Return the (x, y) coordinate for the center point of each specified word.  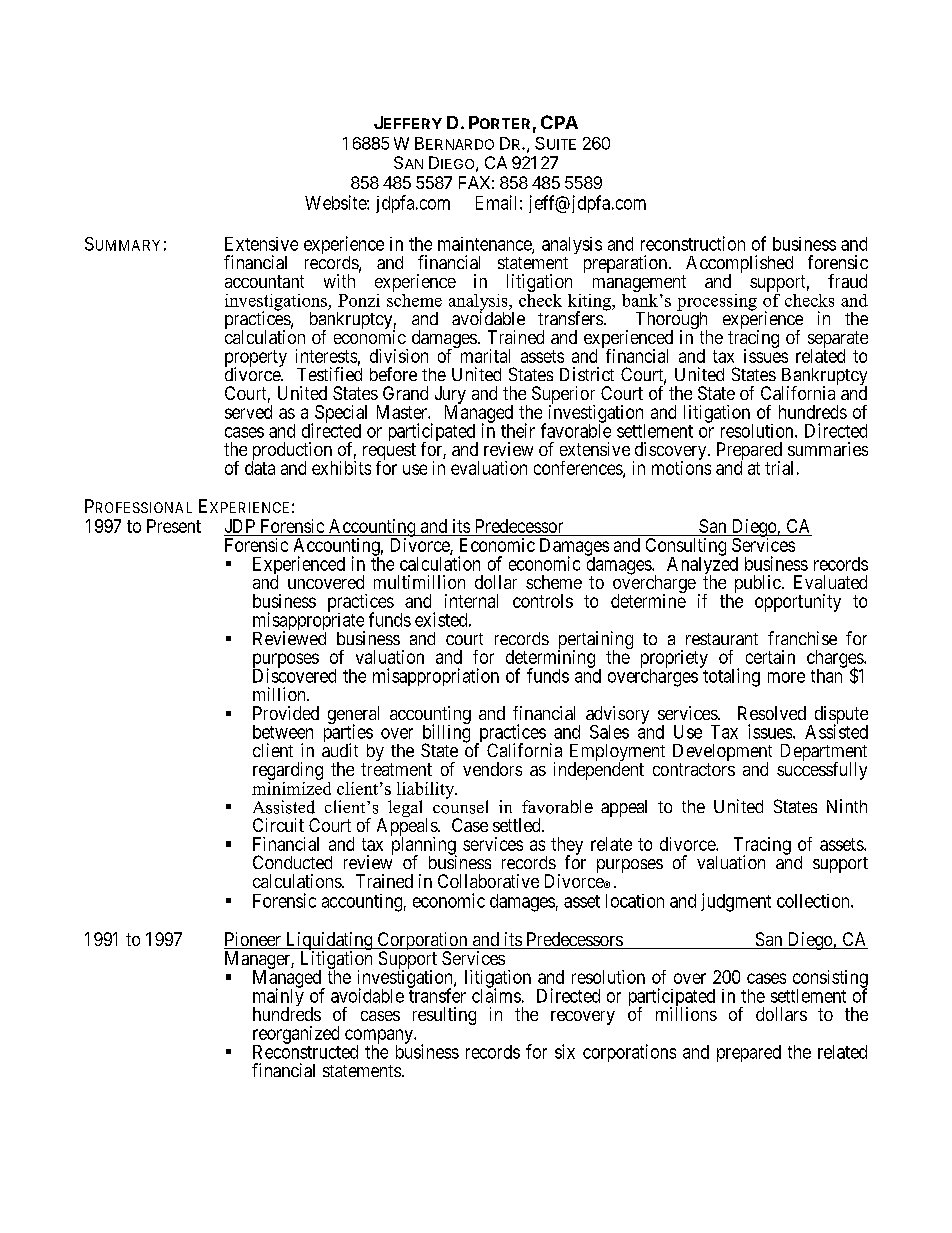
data (260, 468)
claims (496, 995)
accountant (264, 281)
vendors (492, 769)
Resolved (772, 713)
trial (779, 468)
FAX (474, 182)
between (283, 732)
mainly (278, 998)
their (518, 430)
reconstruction (693, 243)
